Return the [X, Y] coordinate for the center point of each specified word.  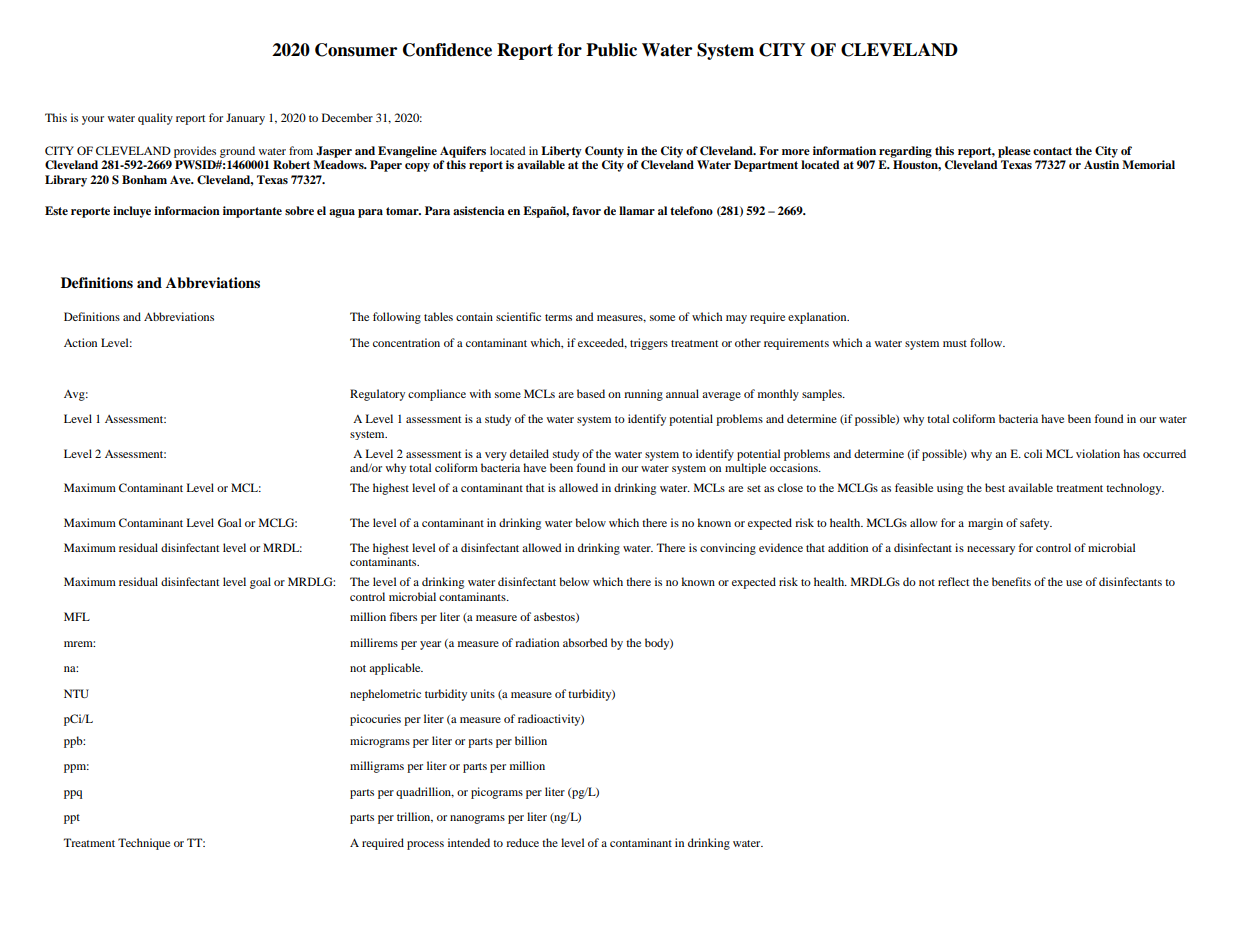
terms [558, 317]
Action [80, 342]
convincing [728, 549]
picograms [497, 793]
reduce [522, 842]
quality [155, 119]
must [955, 343]
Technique [144, 844]
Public [611, 50]
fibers [403, 616]
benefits [1011, 581]
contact [1052, 151]
